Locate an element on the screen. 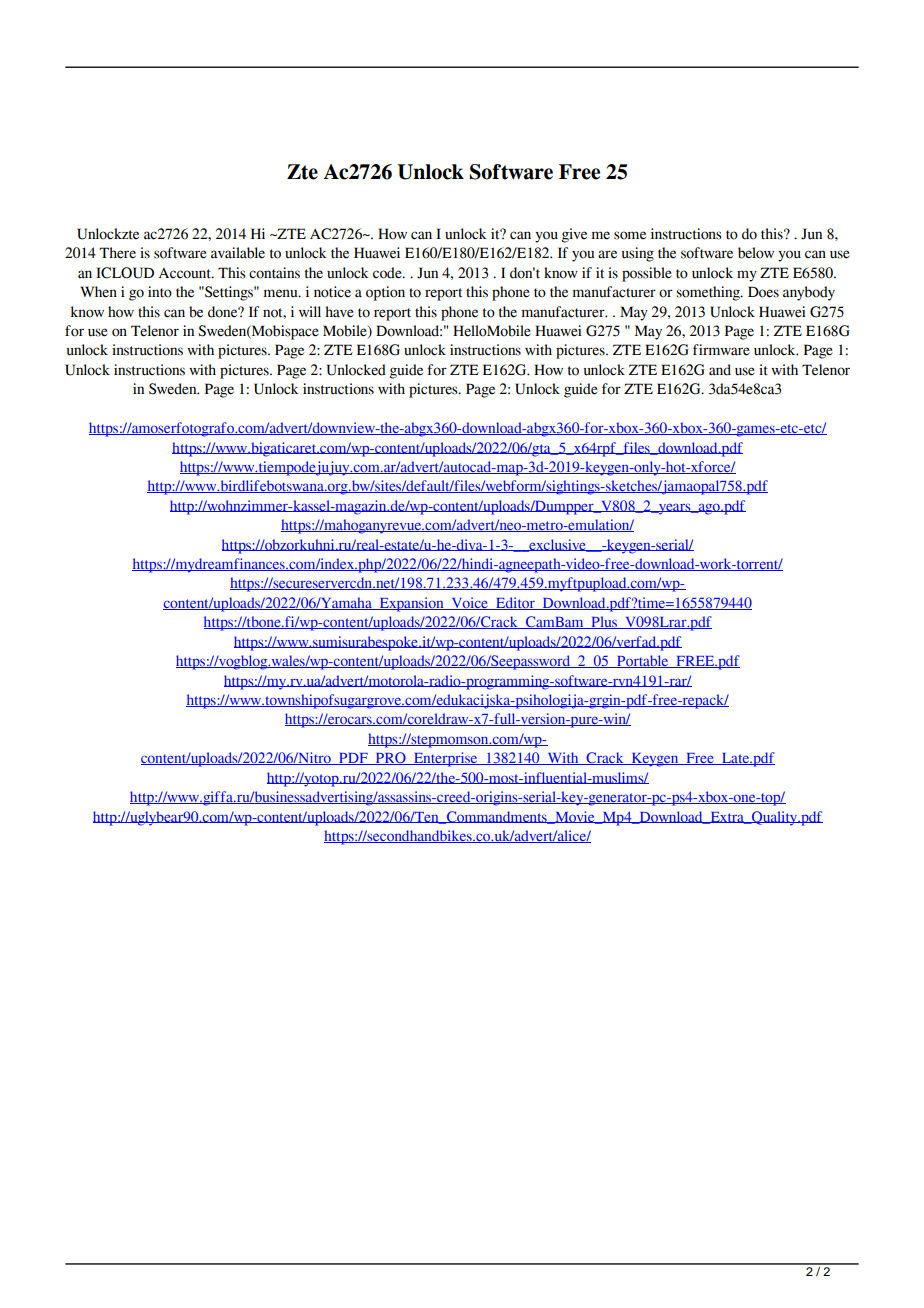 This screenshot has height=1308, width=924. code is located at coordinates (388, 273).
